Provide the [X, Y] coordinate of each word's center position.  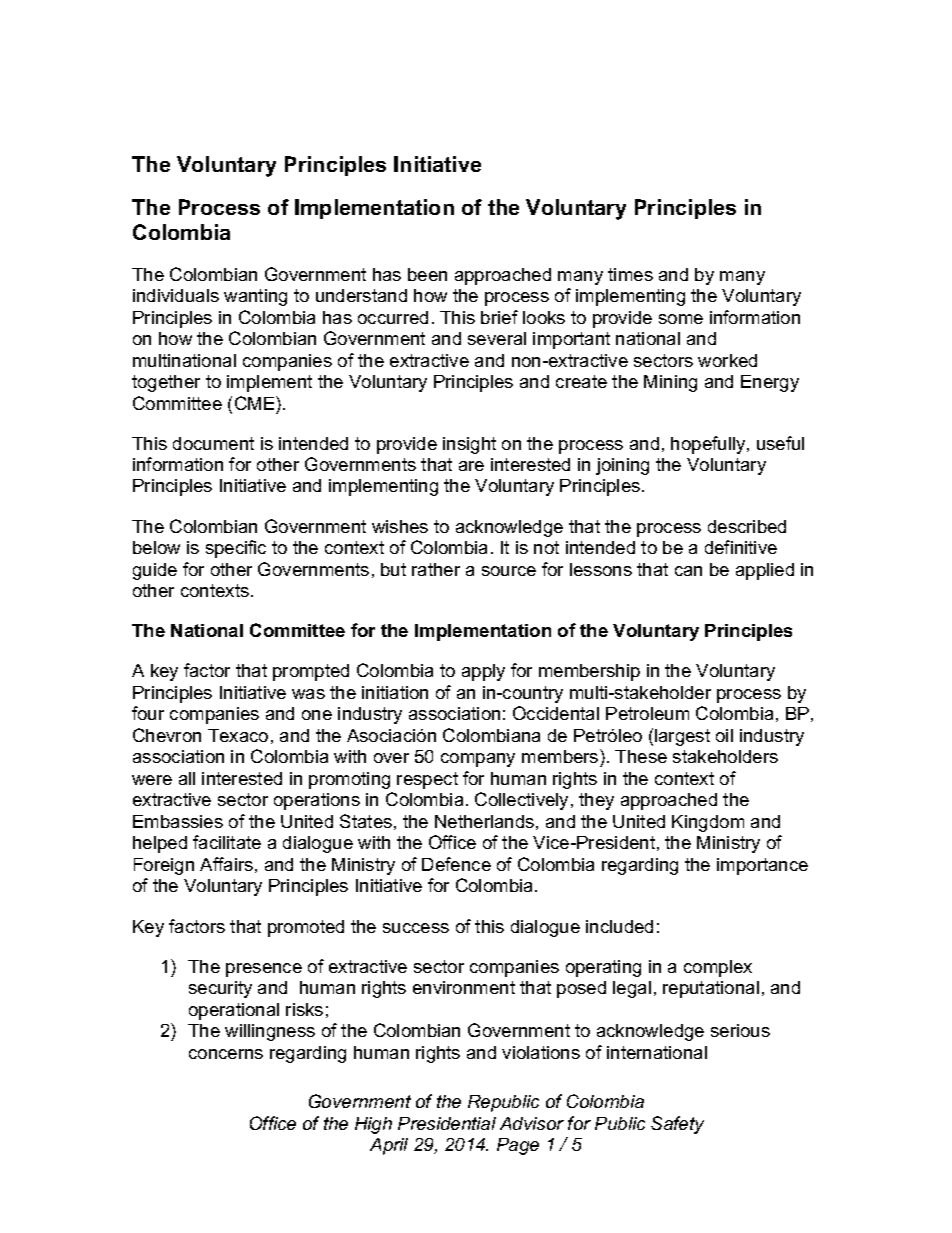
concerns [226, 1054]
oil [724, 735]
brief [499, 317]
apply [483, 672]
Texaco [238, 735]
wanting [255, 297]
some [681, 319]
